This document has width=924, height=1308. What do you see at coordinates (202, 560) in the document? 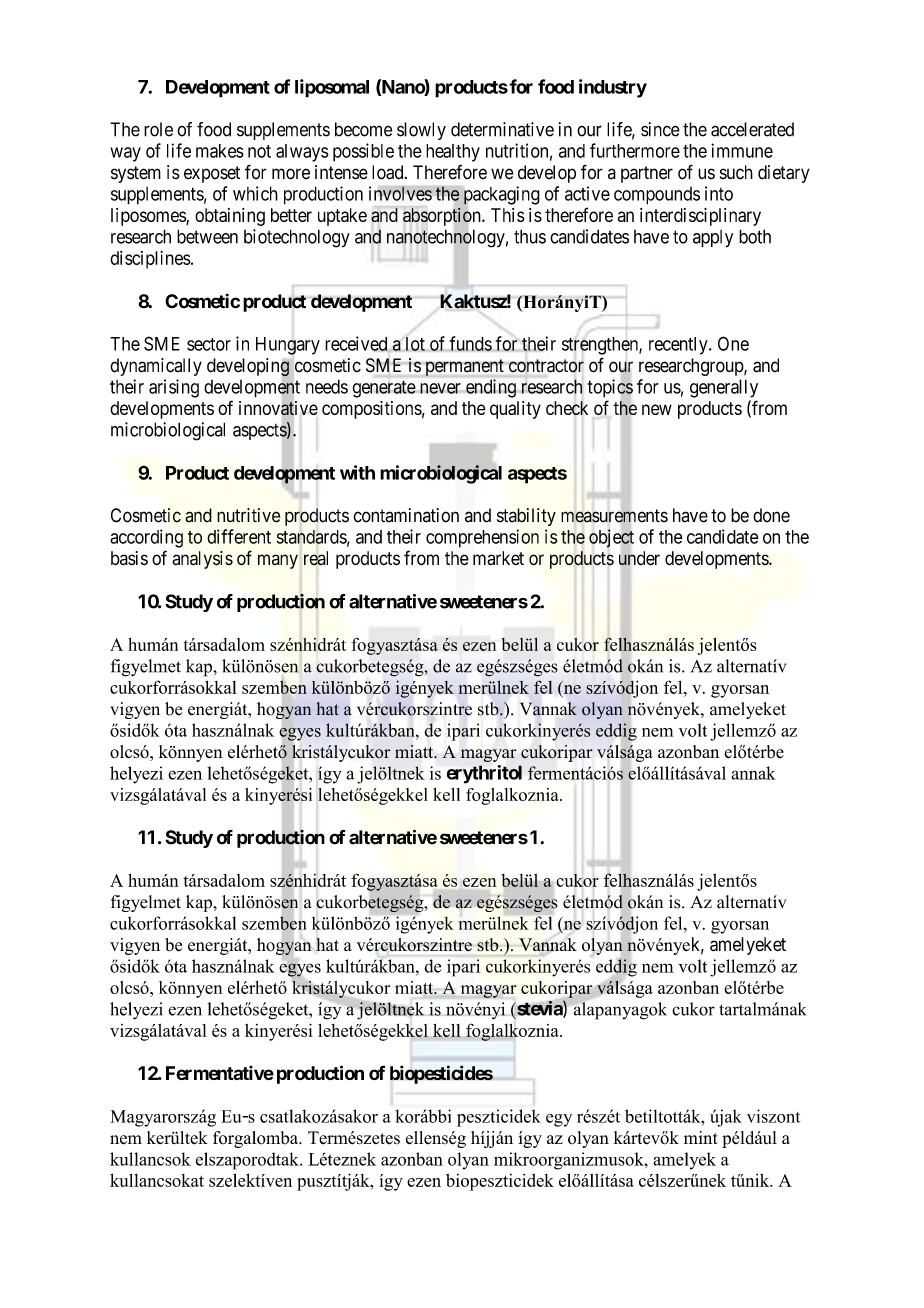
I see `analysis` at bounding box center [202, 560].
